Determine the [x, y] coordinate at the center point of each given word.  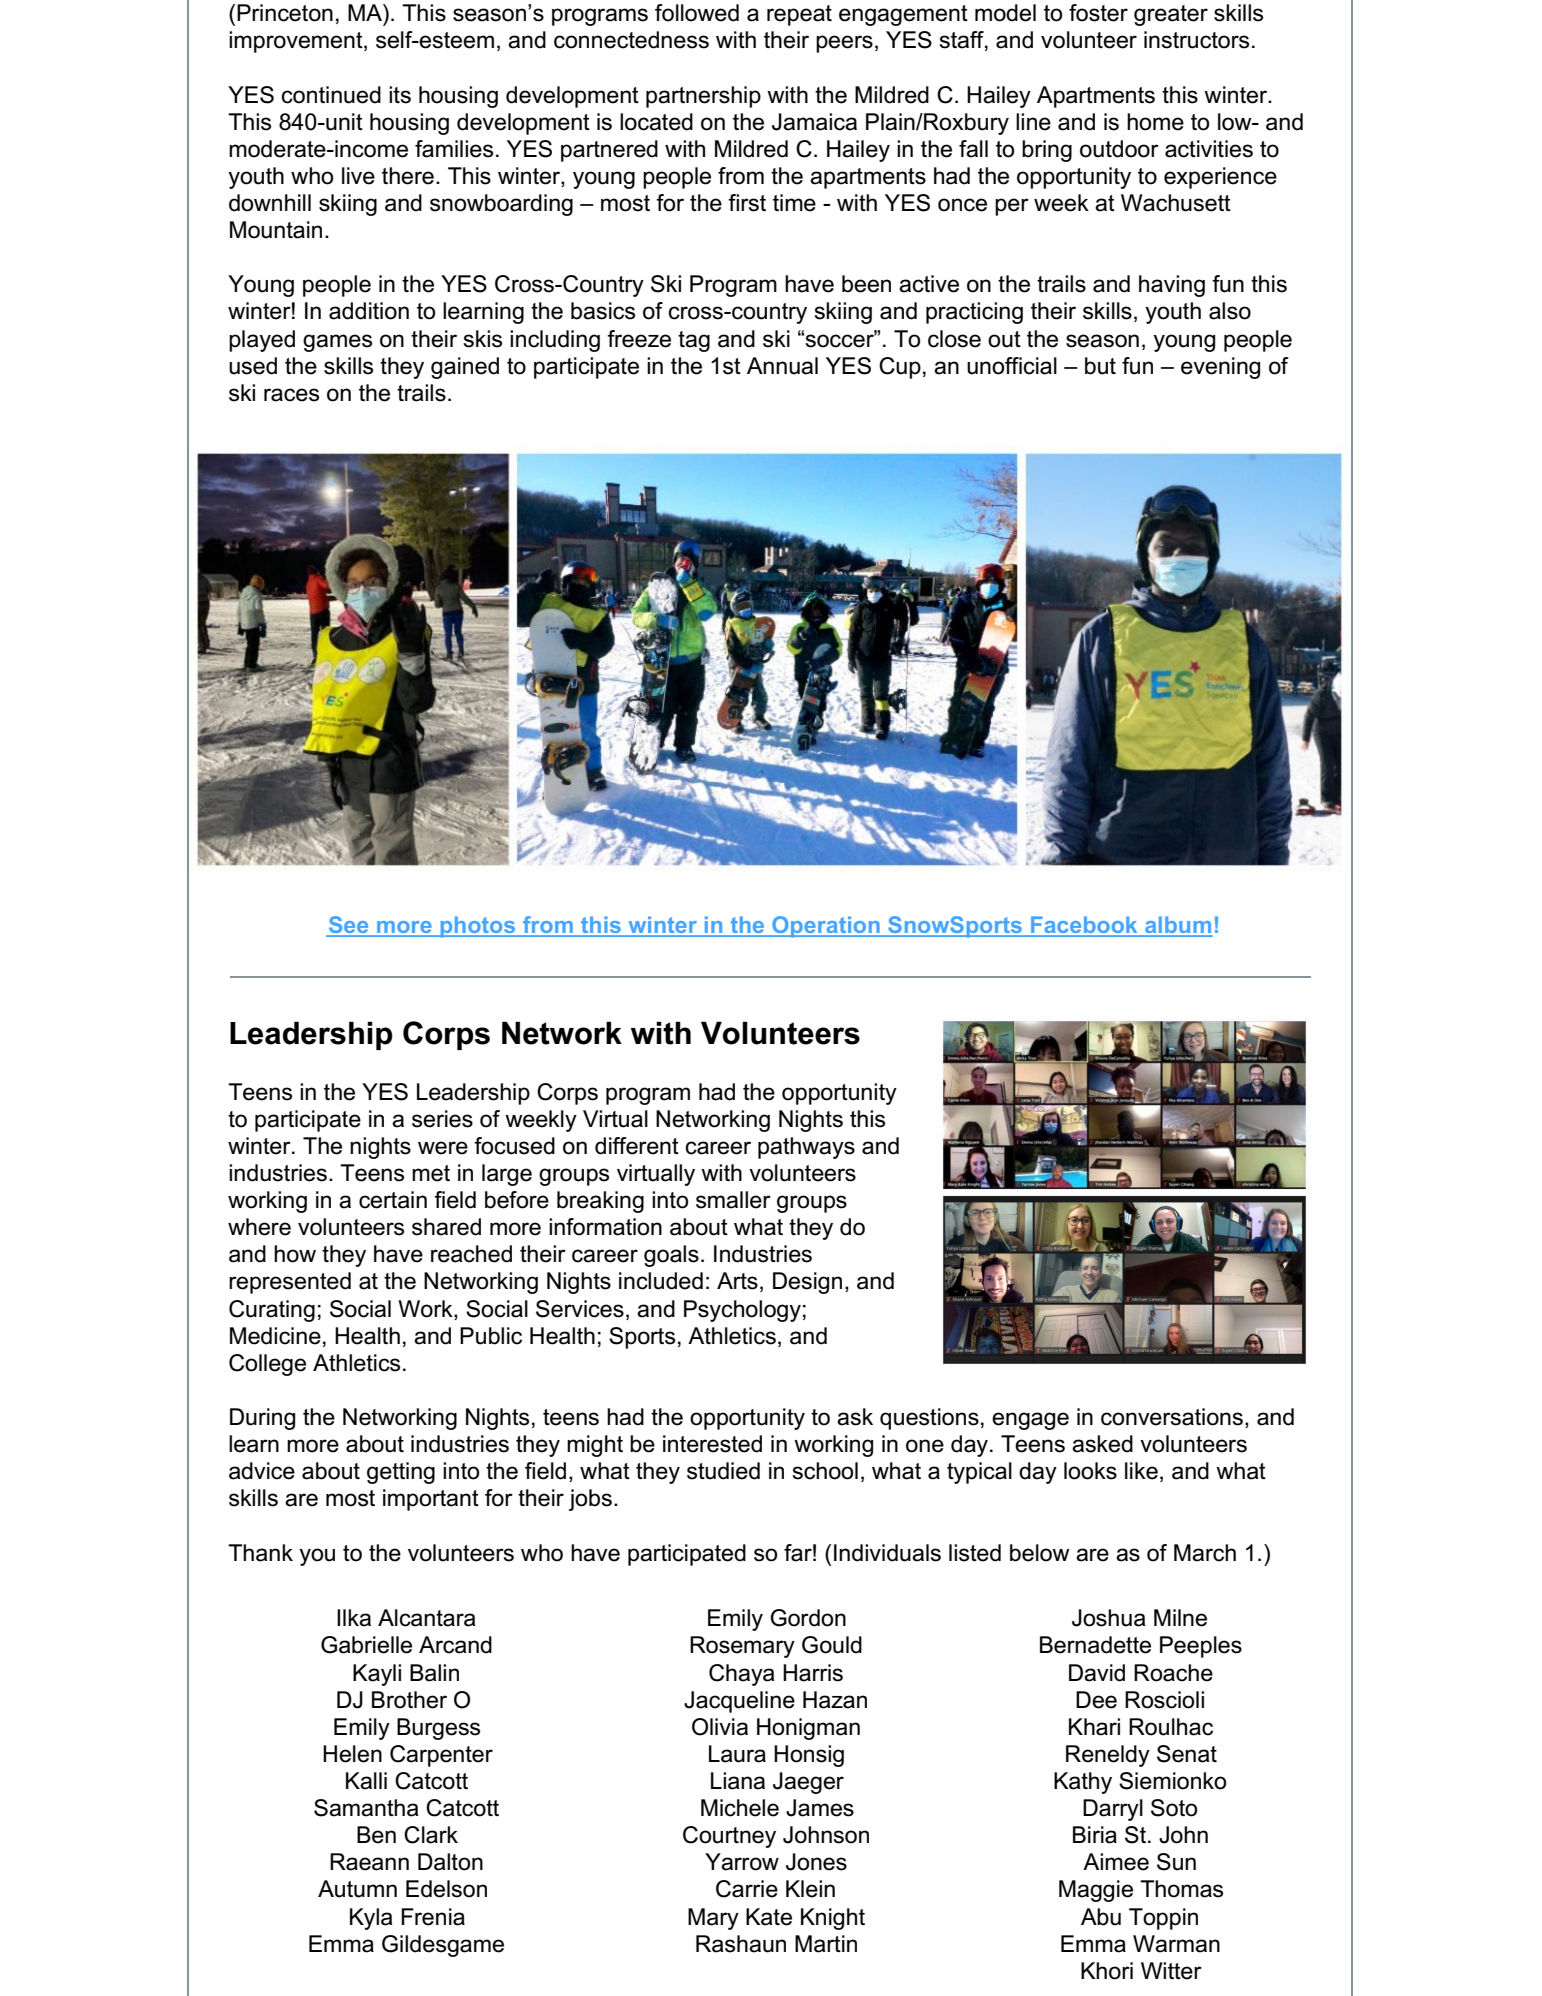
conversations [1172, 1417]
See [348, 926]
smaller [733, 1200]
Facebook [1084, 926]
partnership [703, 97]
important [431, 1500]
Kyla [371, 1919]
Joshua [1108, 1618]
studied [723, 1471]
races [291, 395]
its [400, 95]
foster [1098, 13]
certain [393, 1200]
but [1100, 366]
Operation [826, 927]
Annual [782, 366]
